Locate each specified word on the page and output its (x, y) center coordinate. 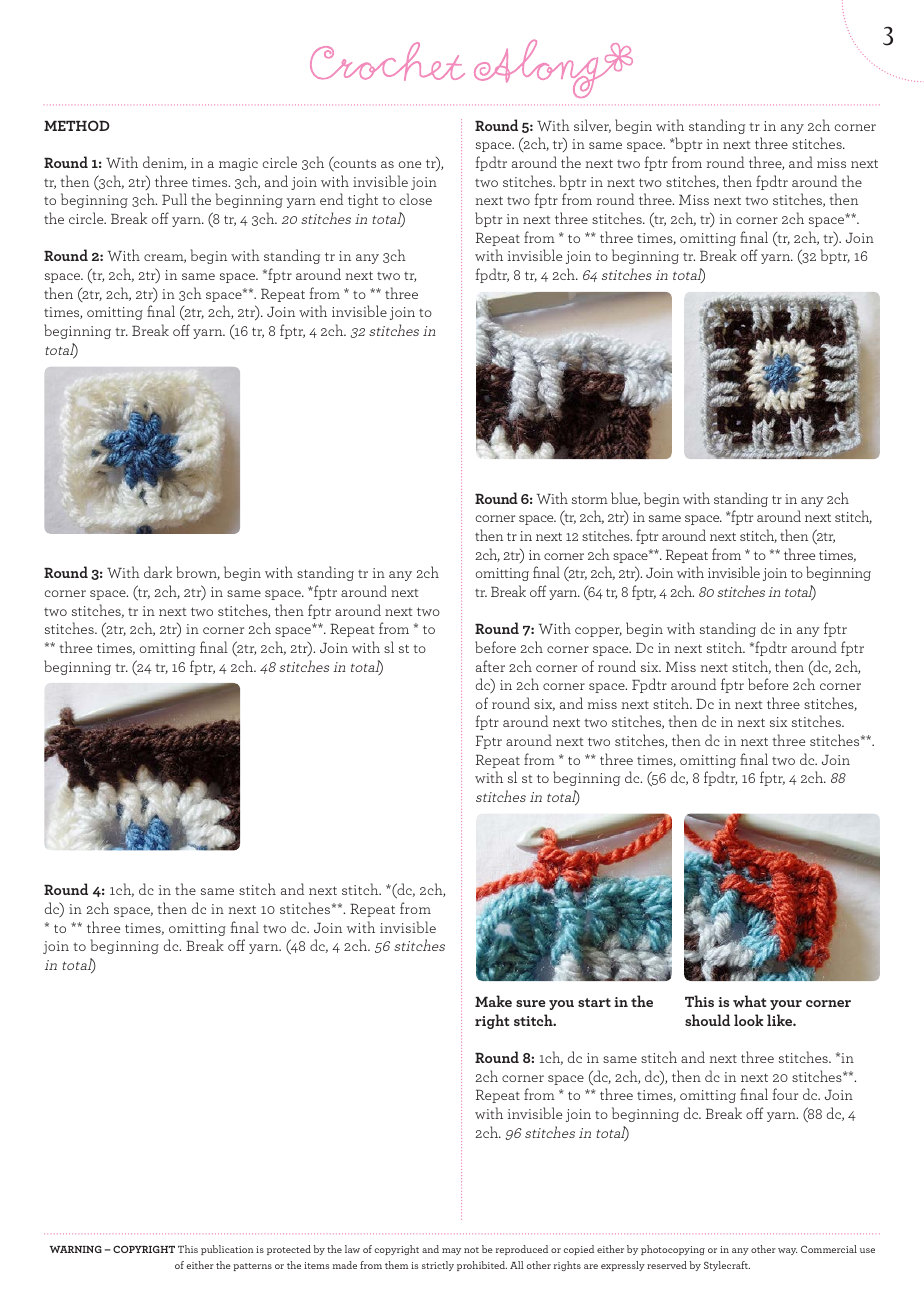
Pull (174, 199)
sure (531, 1003)
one (410, 164)
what (749, 1001)
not (471, 1250)
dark (158, 572)
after (490, 666)
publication (227, 1250)
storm (590, 499)
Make (493, 1001)
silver (592, 126)
